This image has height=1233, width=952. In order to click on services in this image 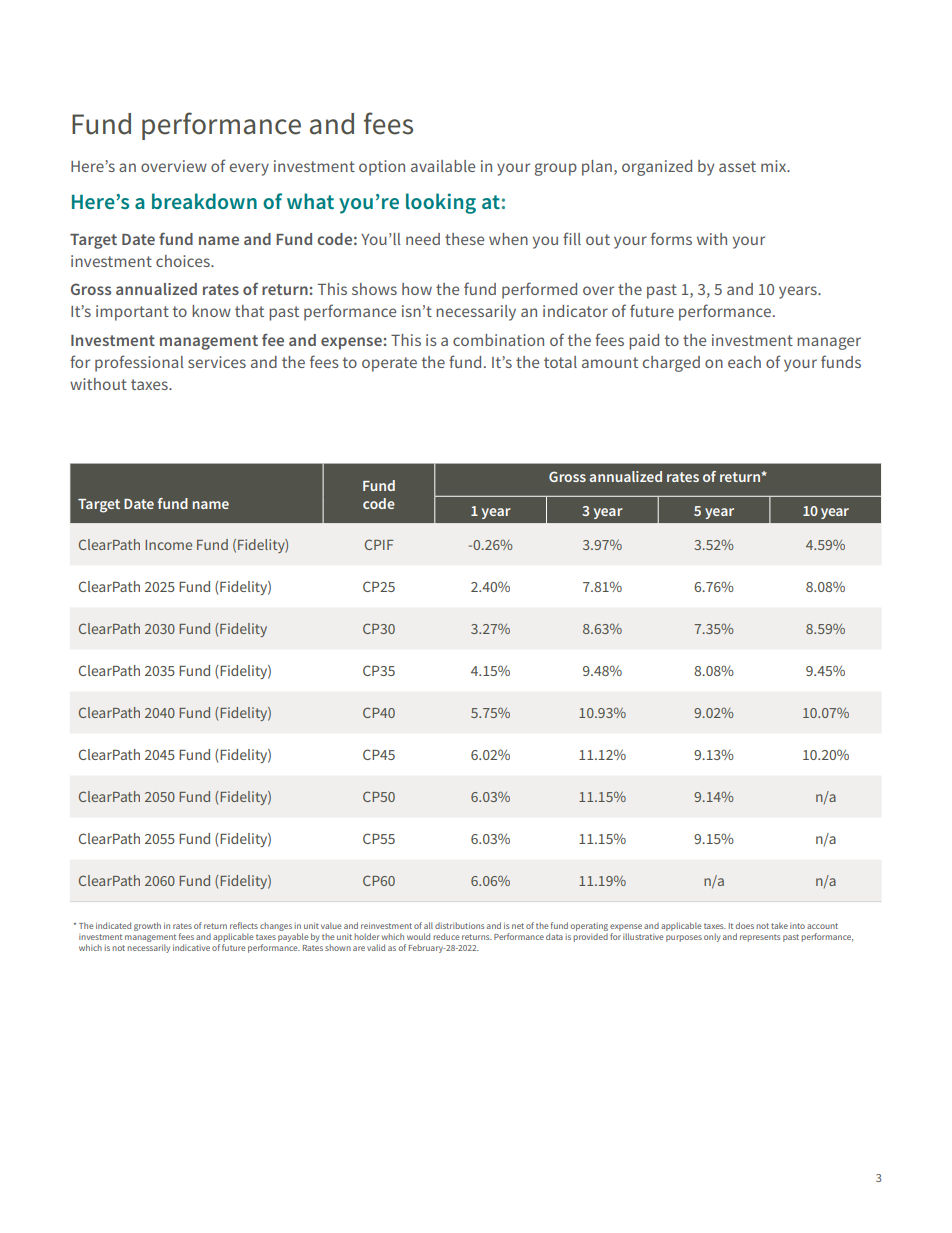, I will do `click(217, 362)`.
